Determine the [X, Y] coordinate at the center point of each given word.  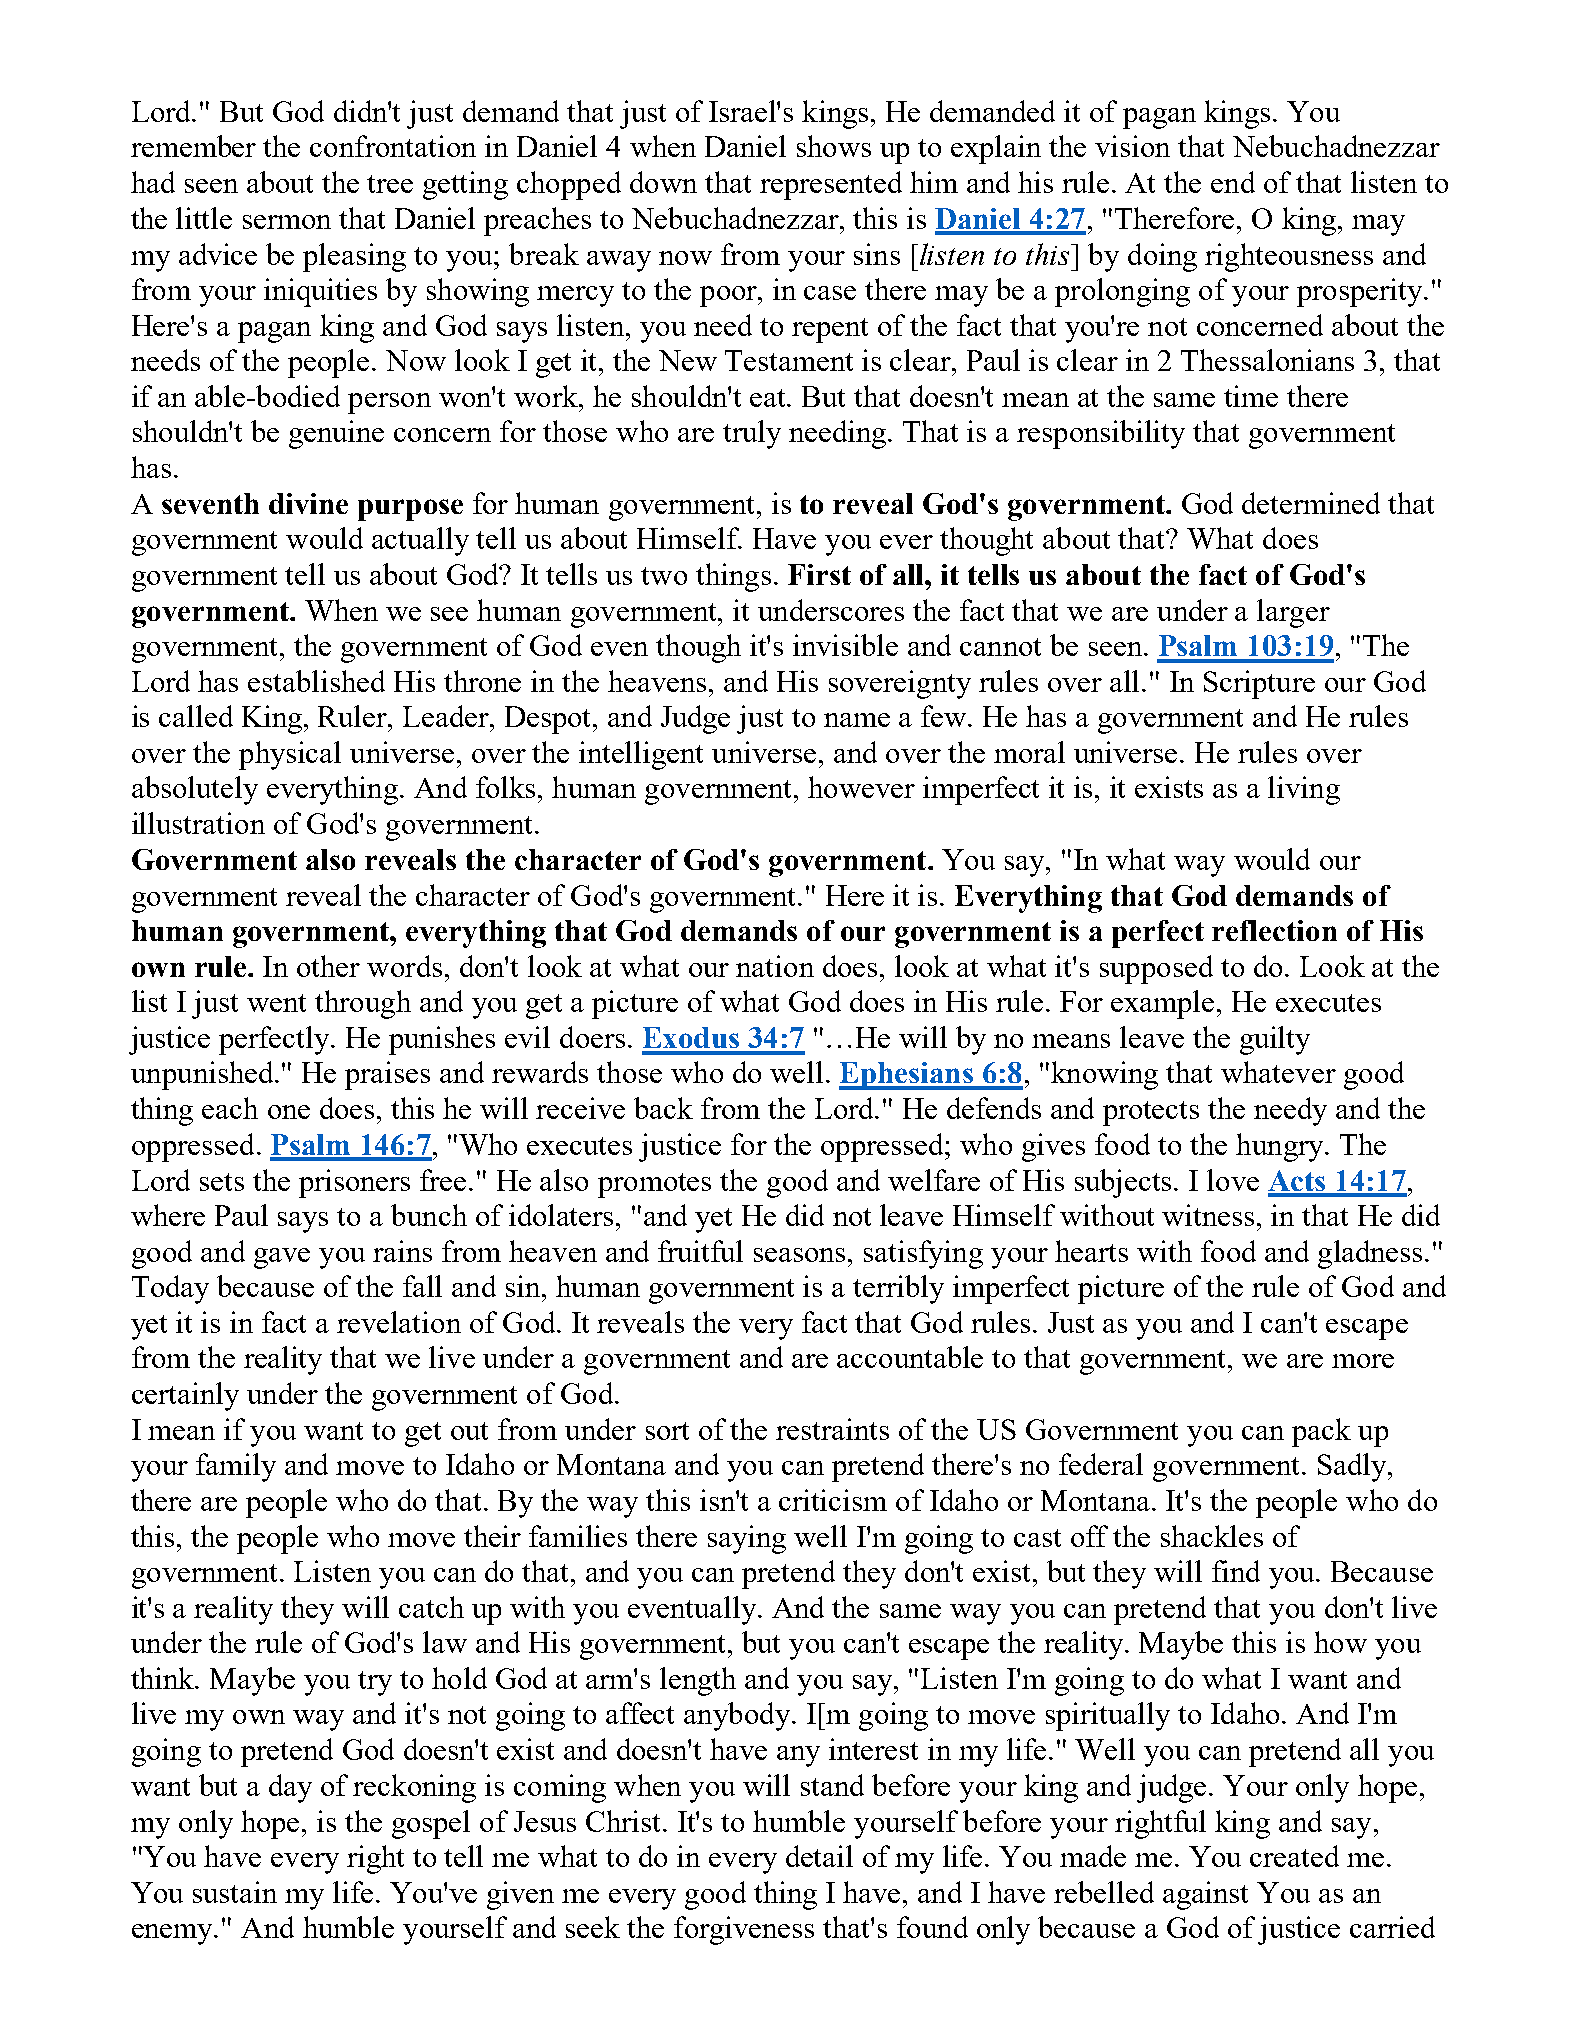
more [1363, 1361]
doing [1162, 257]
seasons [801, 1255]
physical [290, 755]
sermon [287, 222]
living [1304, 790]
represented [831, 185]
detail [819, 1856]
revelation [399, 1322]
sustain [235, 1892]
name [857, 720]
